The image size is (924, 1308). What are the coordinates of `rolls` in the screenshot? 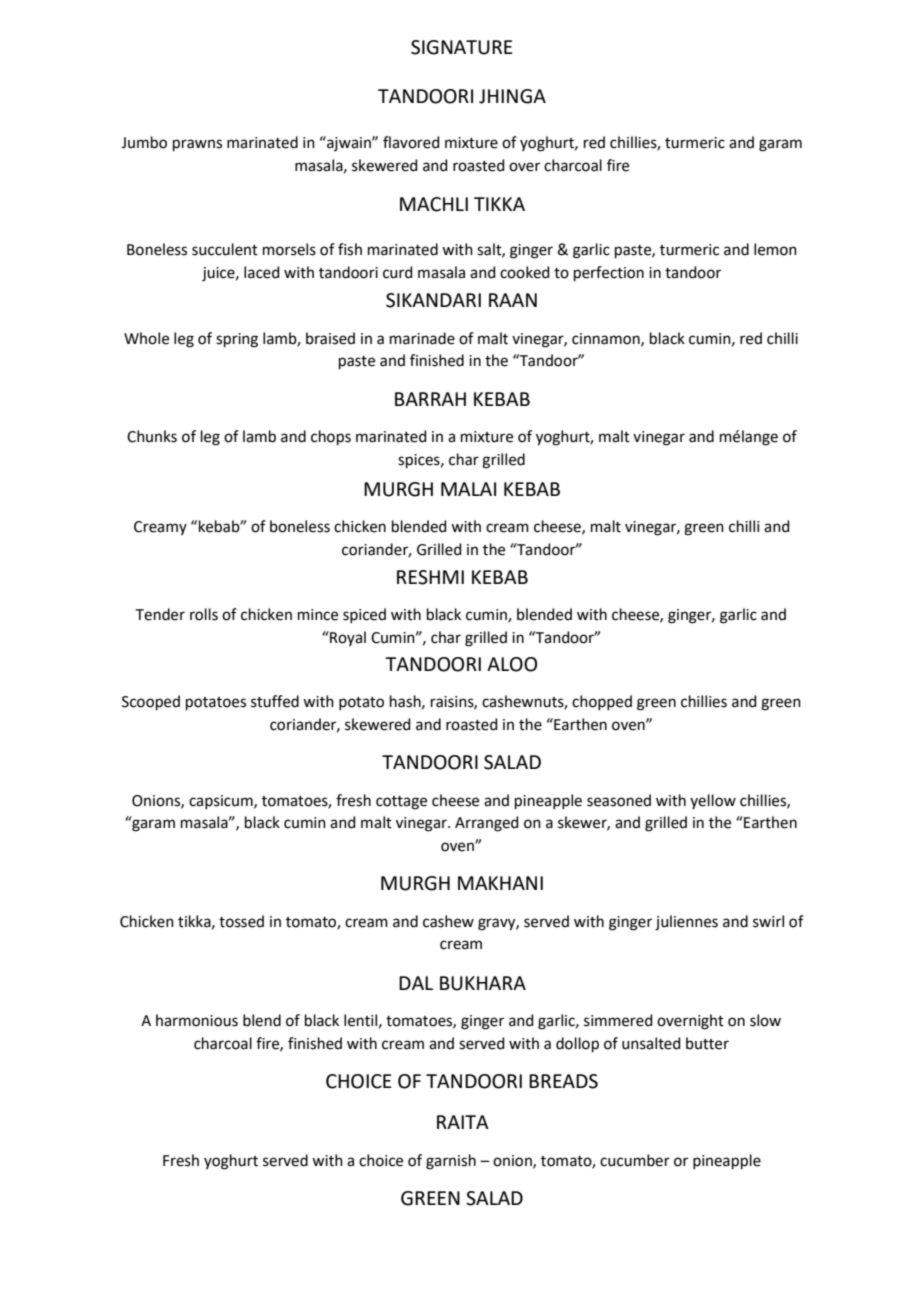 It's located at (204, 614).
